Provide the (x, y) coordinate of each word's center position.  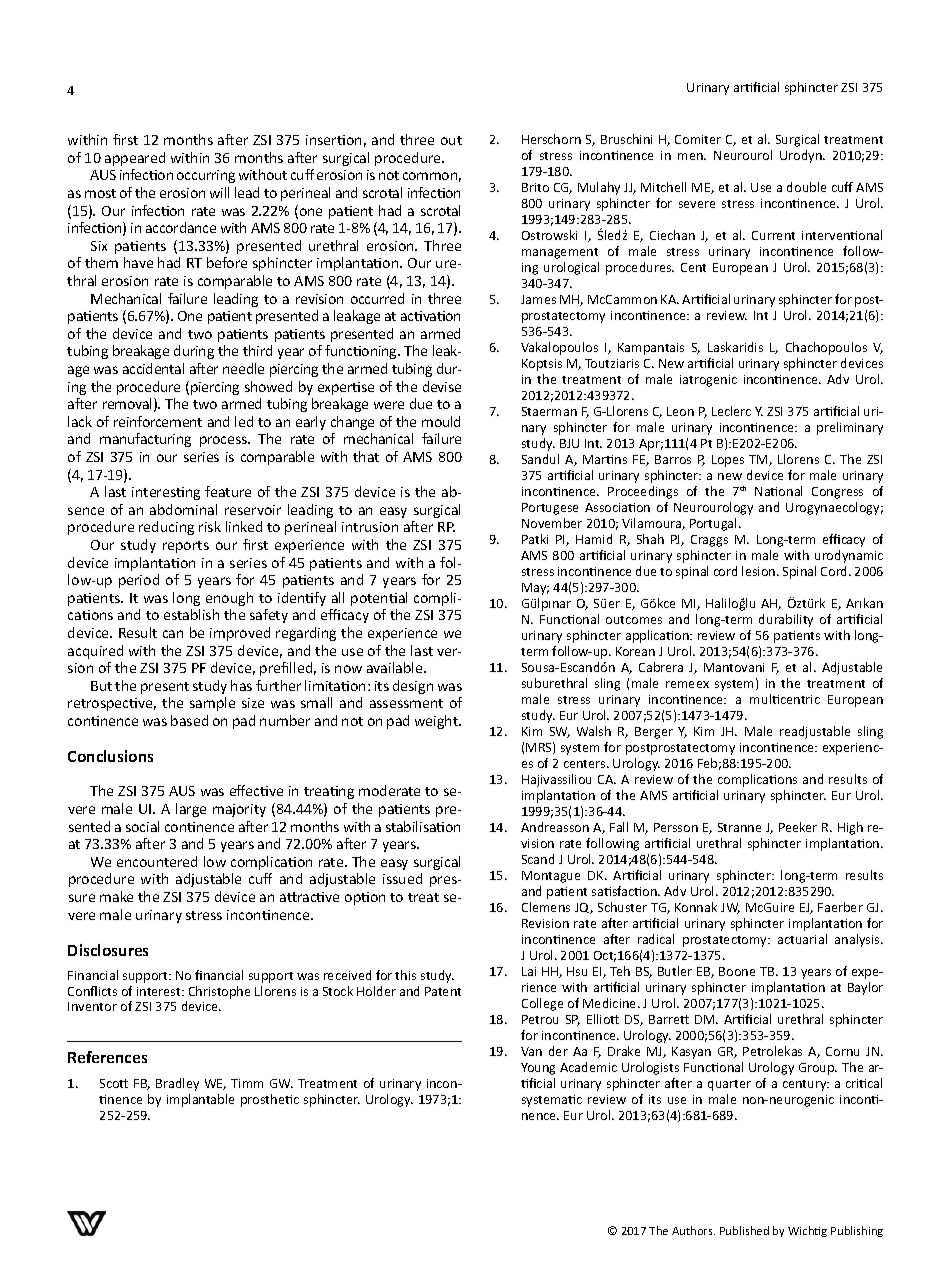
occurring (206, 176)
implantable (200, 1100)
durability (786, 620)
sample (212, 704)
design (413, 687)
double (806, 187)
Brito (535, 187)
